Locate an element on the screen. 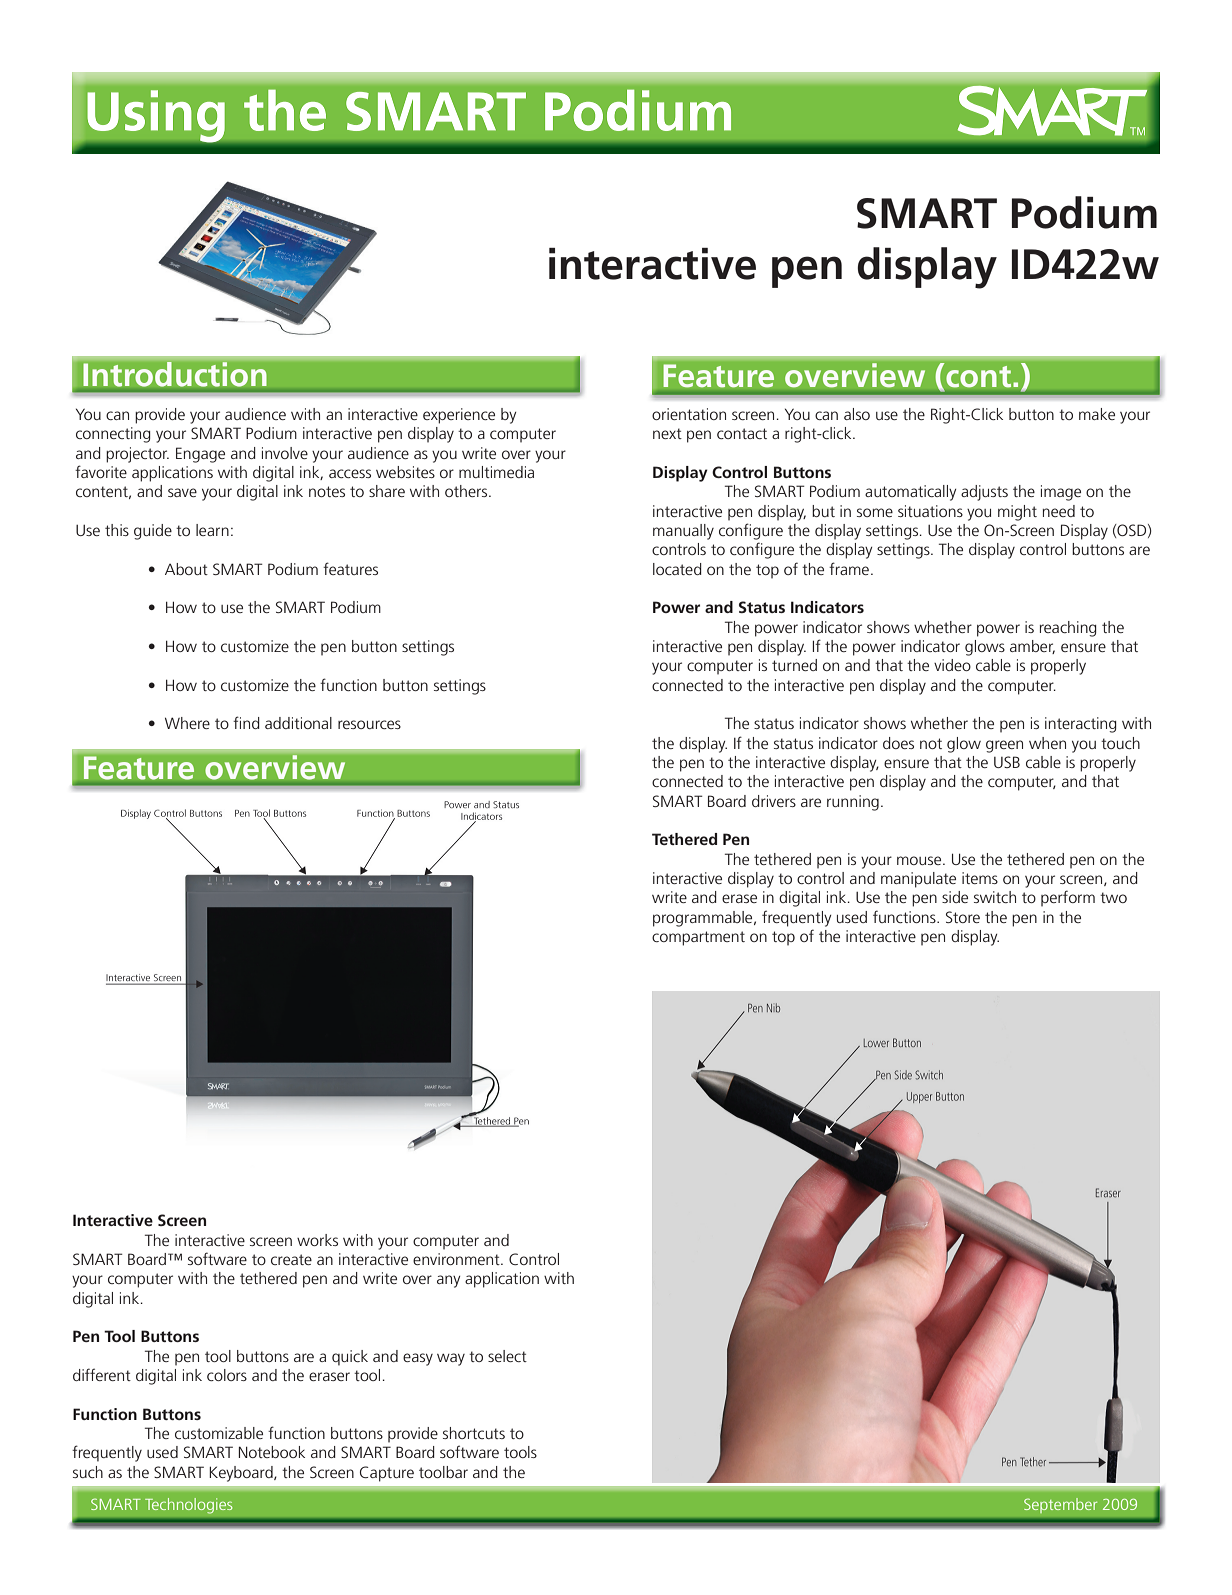 The width and height of the screenshot is (1232, 1595). Using is located at coordinates (156, 116).
